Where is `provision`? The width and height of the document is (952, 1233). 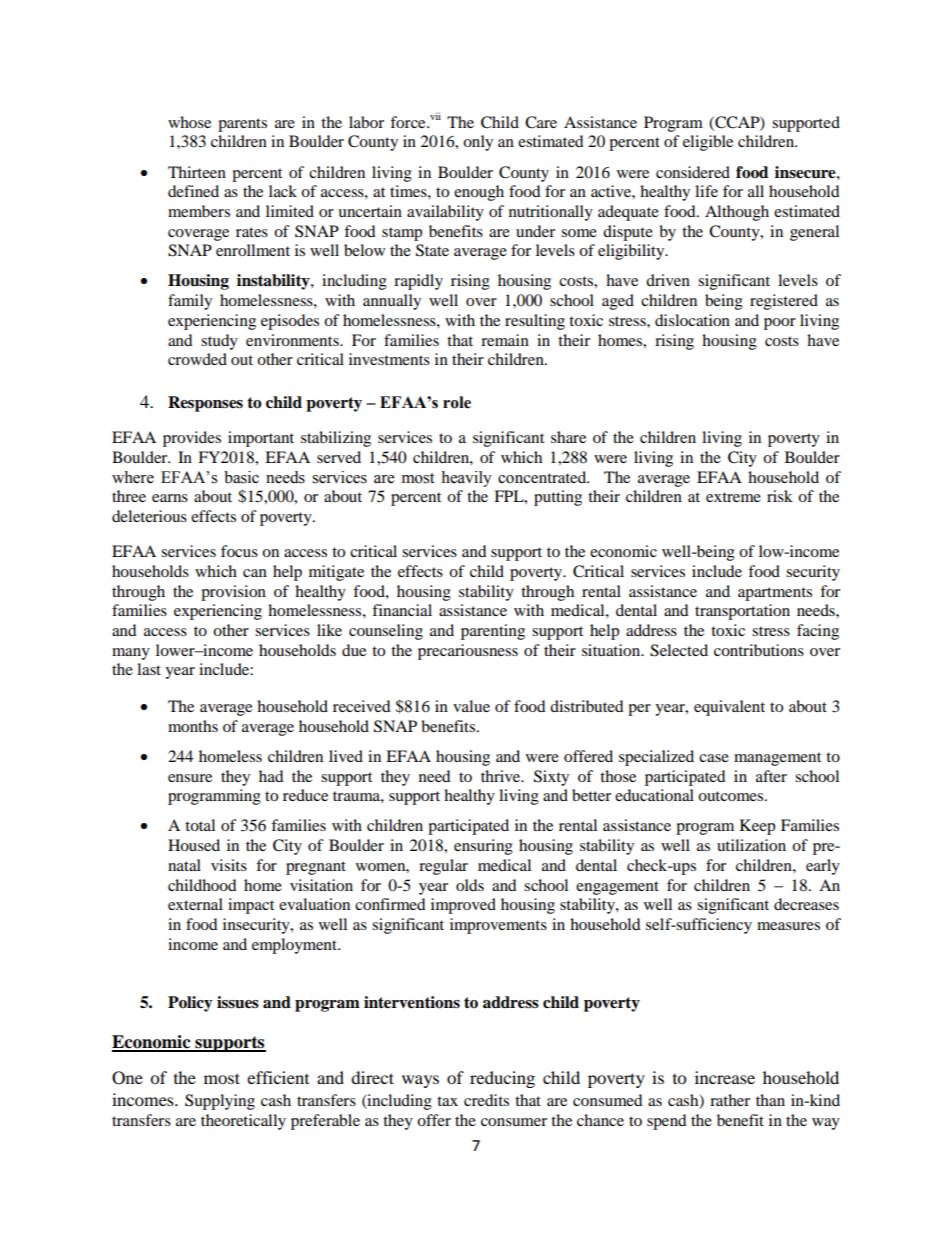 provision is located at coordinates (233, 593).
